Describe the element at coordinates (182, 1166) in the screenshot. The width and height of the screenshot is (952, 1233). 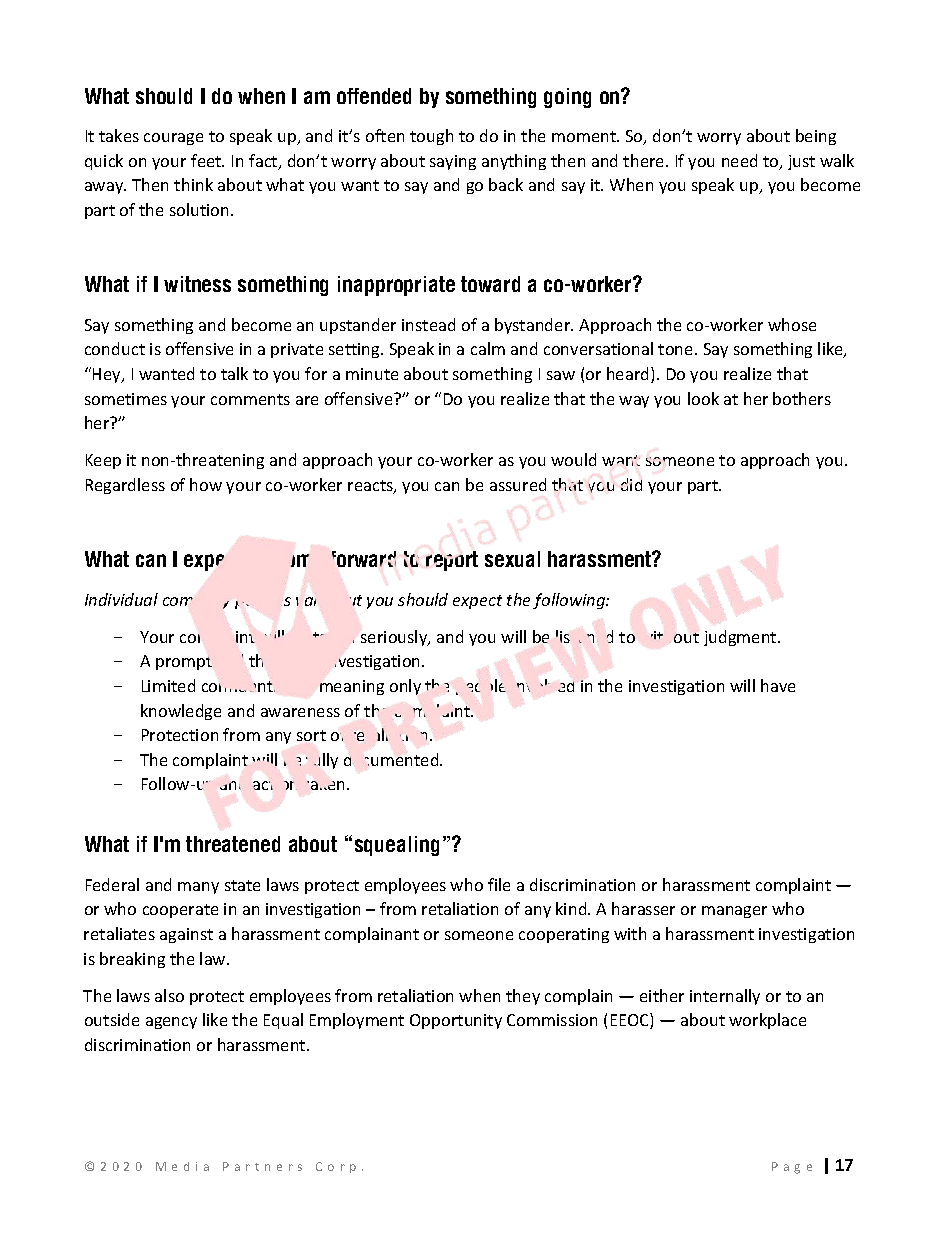
I see `Media` at that location.
